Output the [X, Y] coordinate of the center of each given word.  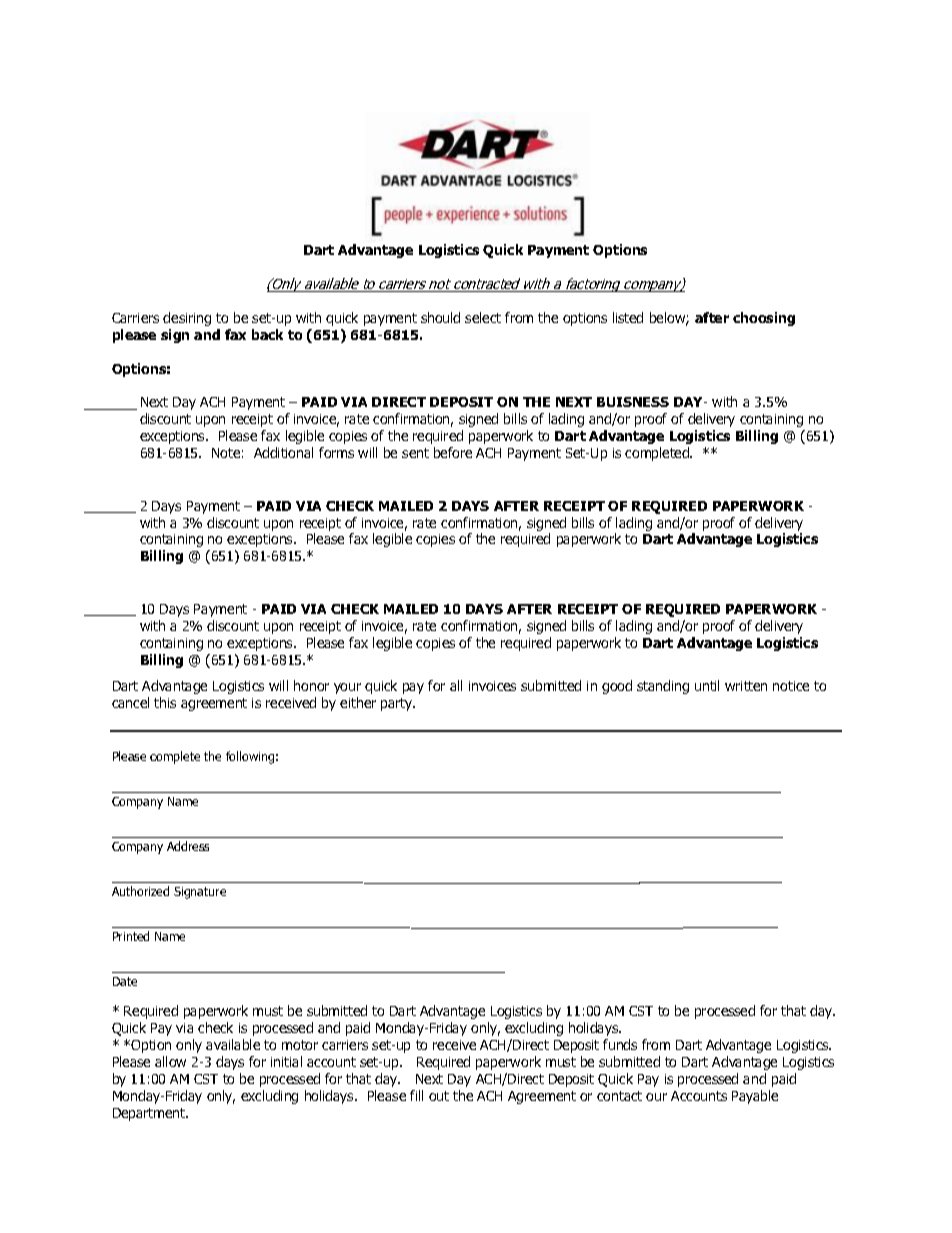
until [707, 685]
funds [620, 1044]
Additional [283, 452]
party [398, 704]
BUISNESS [633, 402]
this [165, 702]
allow [170, 1061]
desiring [187, 319]
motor [300, 1045]
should [440, 317]
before [453, 452]
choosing [764, 319]
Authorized [140, 891]
